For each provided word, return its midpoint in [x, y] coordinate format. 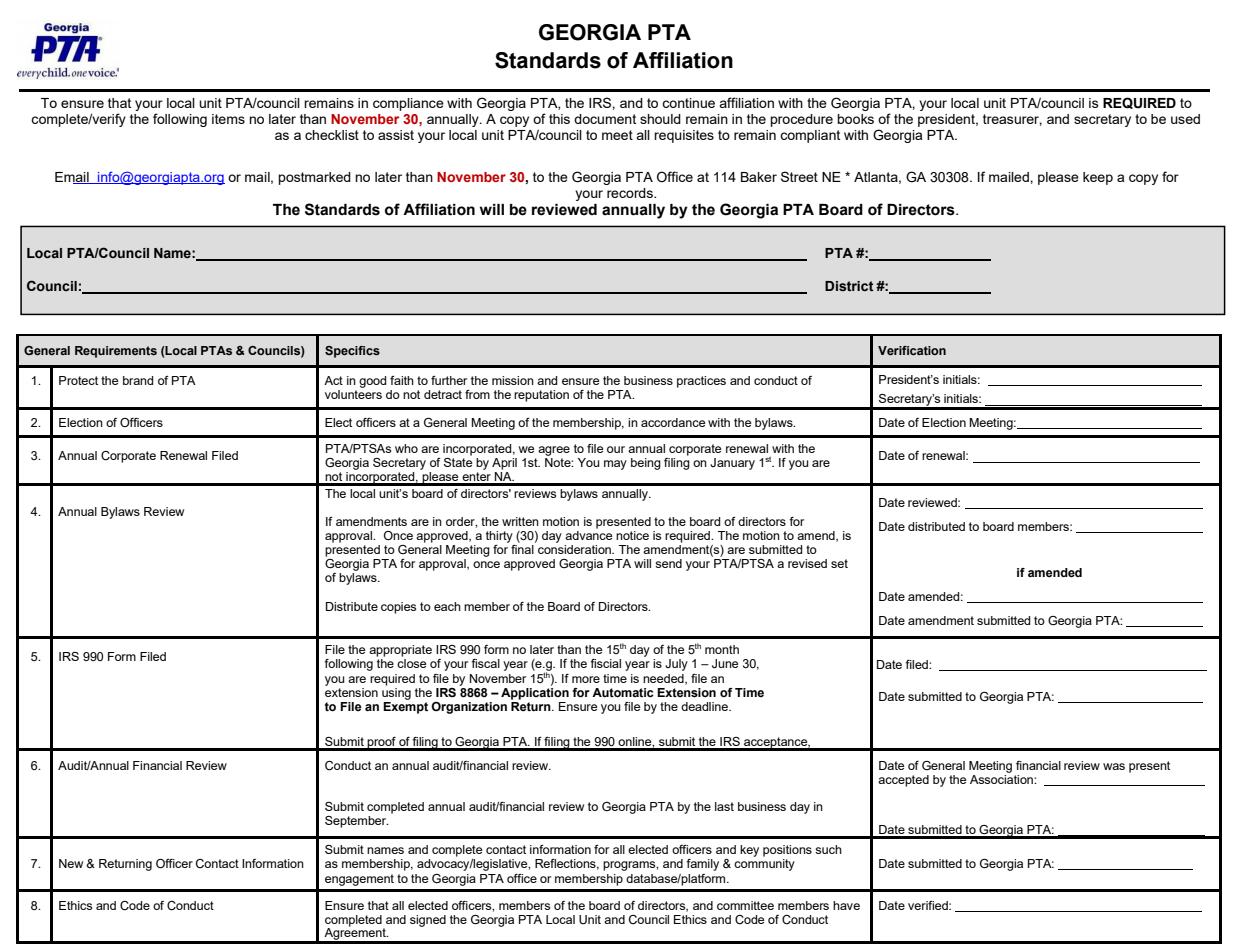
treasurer [1012, 120]
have [846, 905]
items [228, 119]
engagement [359, 880]
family [702, 865]
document [605, 119]
